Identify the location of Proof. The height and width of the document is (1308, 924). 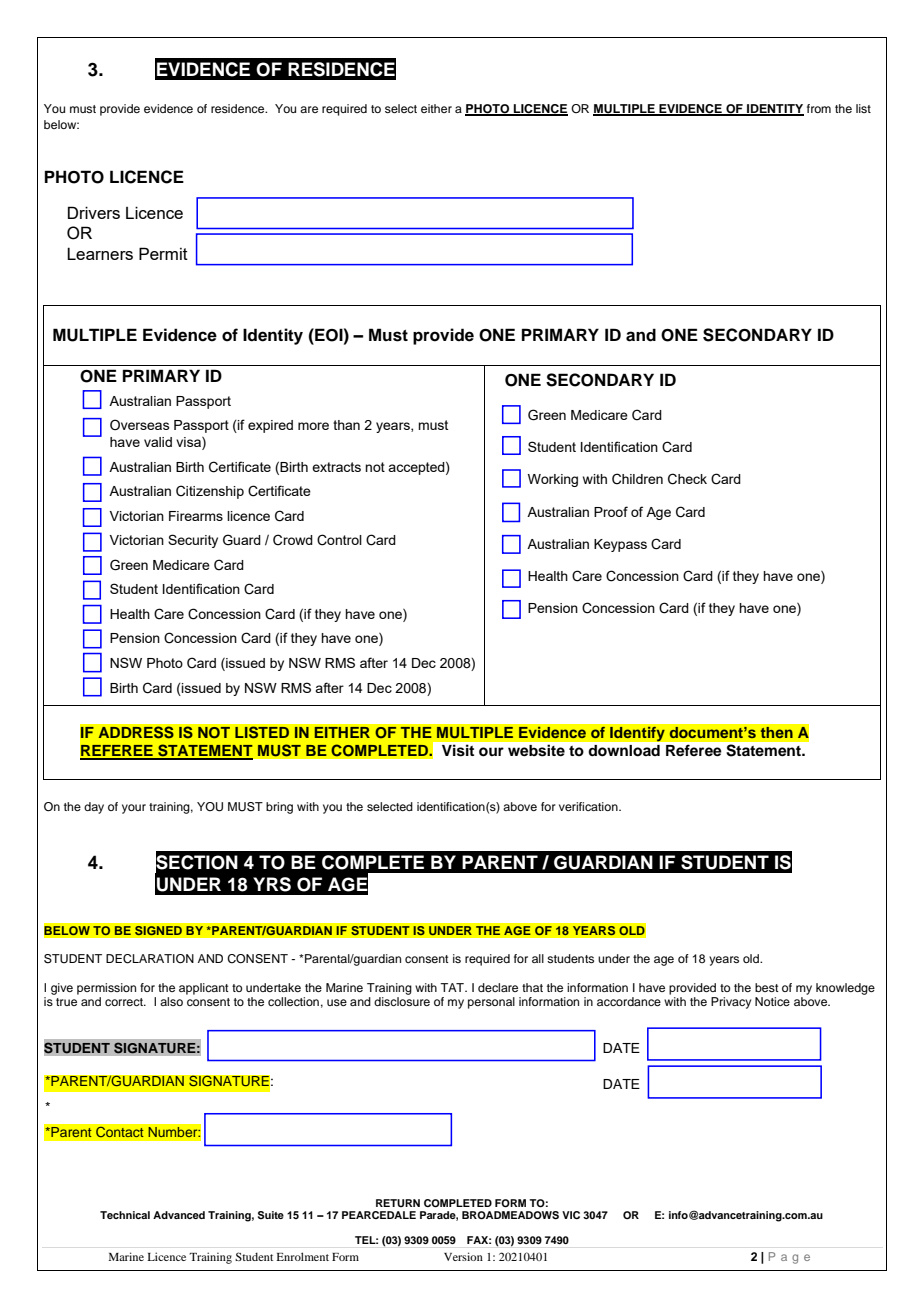
(611, 511).
